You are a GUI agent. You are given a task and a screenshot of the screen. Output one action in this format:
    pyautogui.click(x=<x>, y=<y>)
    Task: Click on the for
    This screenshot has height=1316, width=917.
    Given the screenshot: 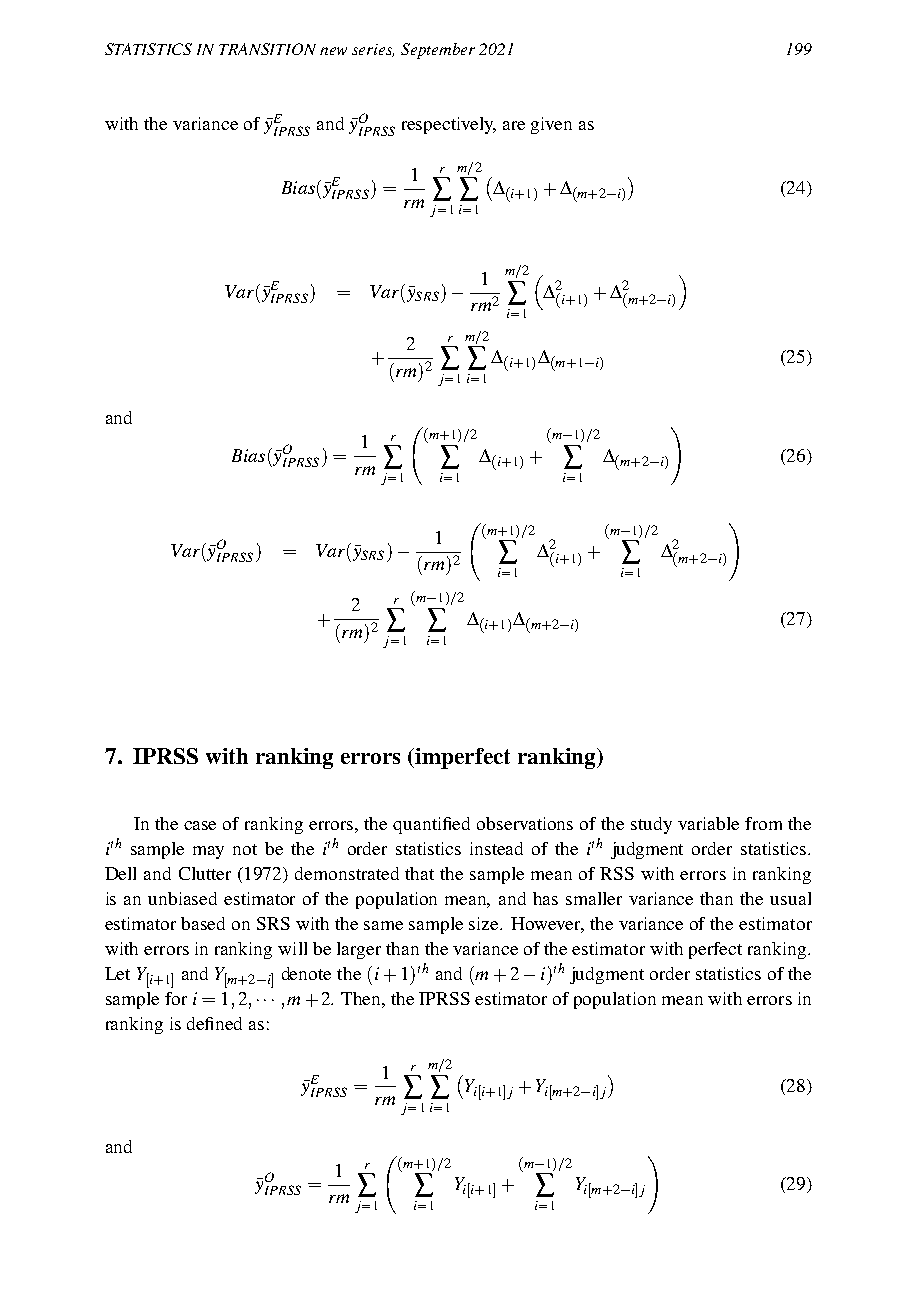 What is the action you would take?
    pyautogui.click(x=176, y=998)
